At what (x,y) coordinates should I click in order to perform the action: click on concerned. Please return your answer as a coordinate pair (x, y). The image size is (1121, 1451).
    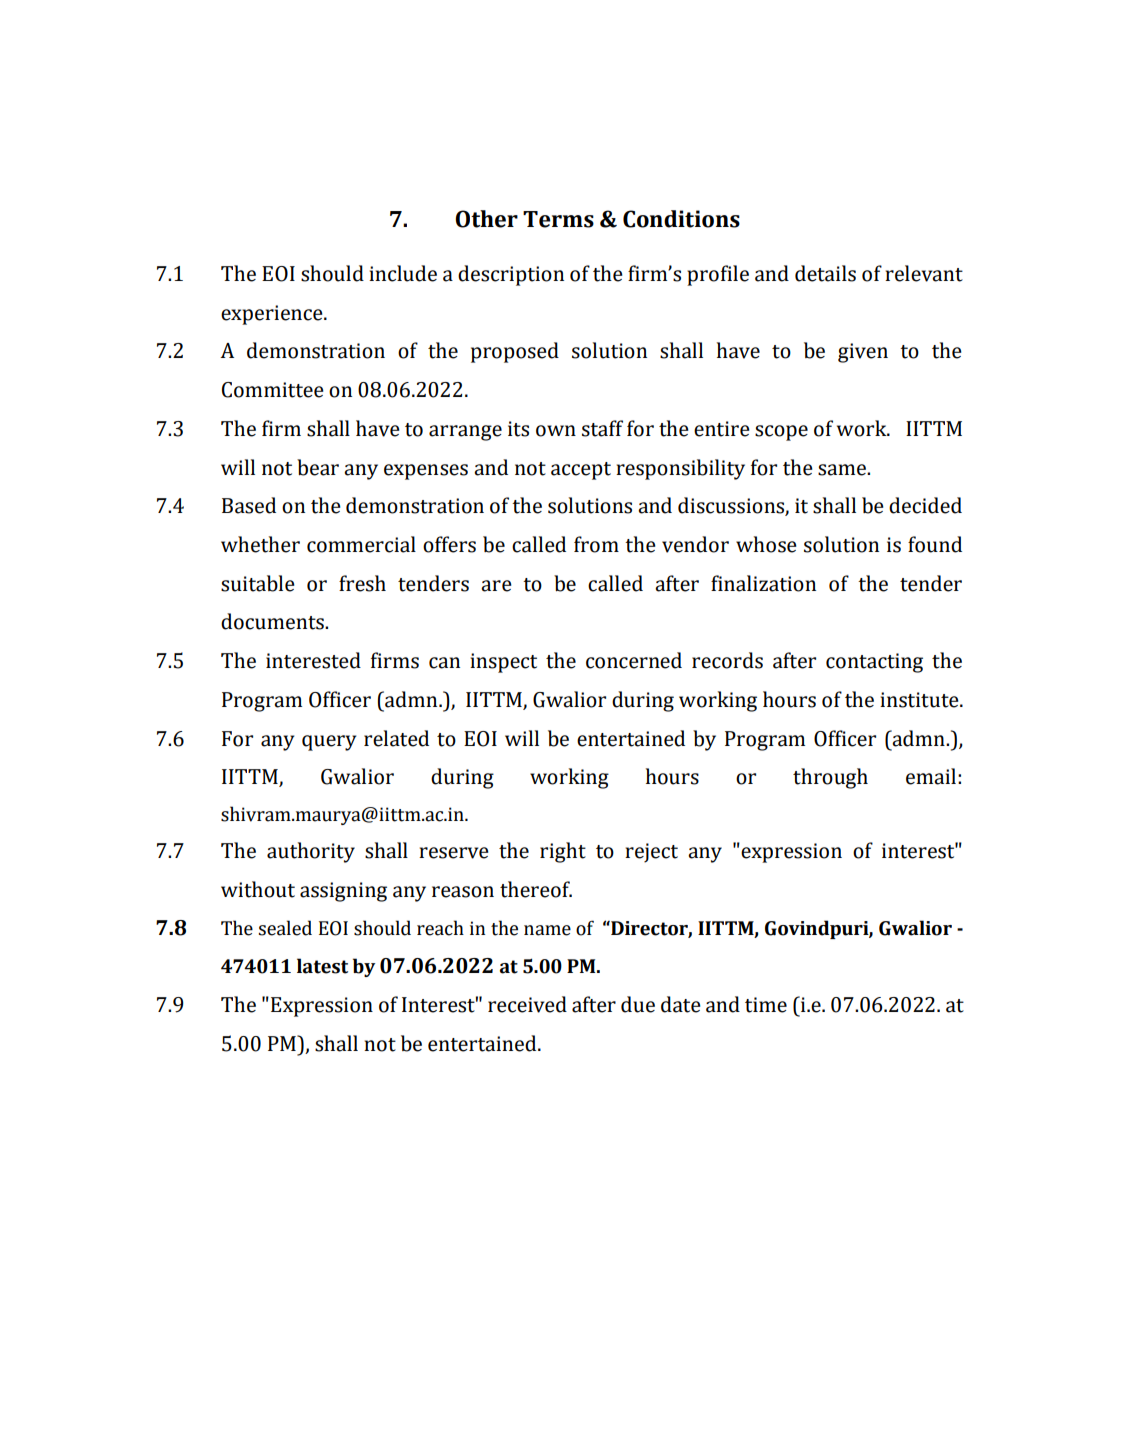
    Looking at the image, I should click on (634, 660).
